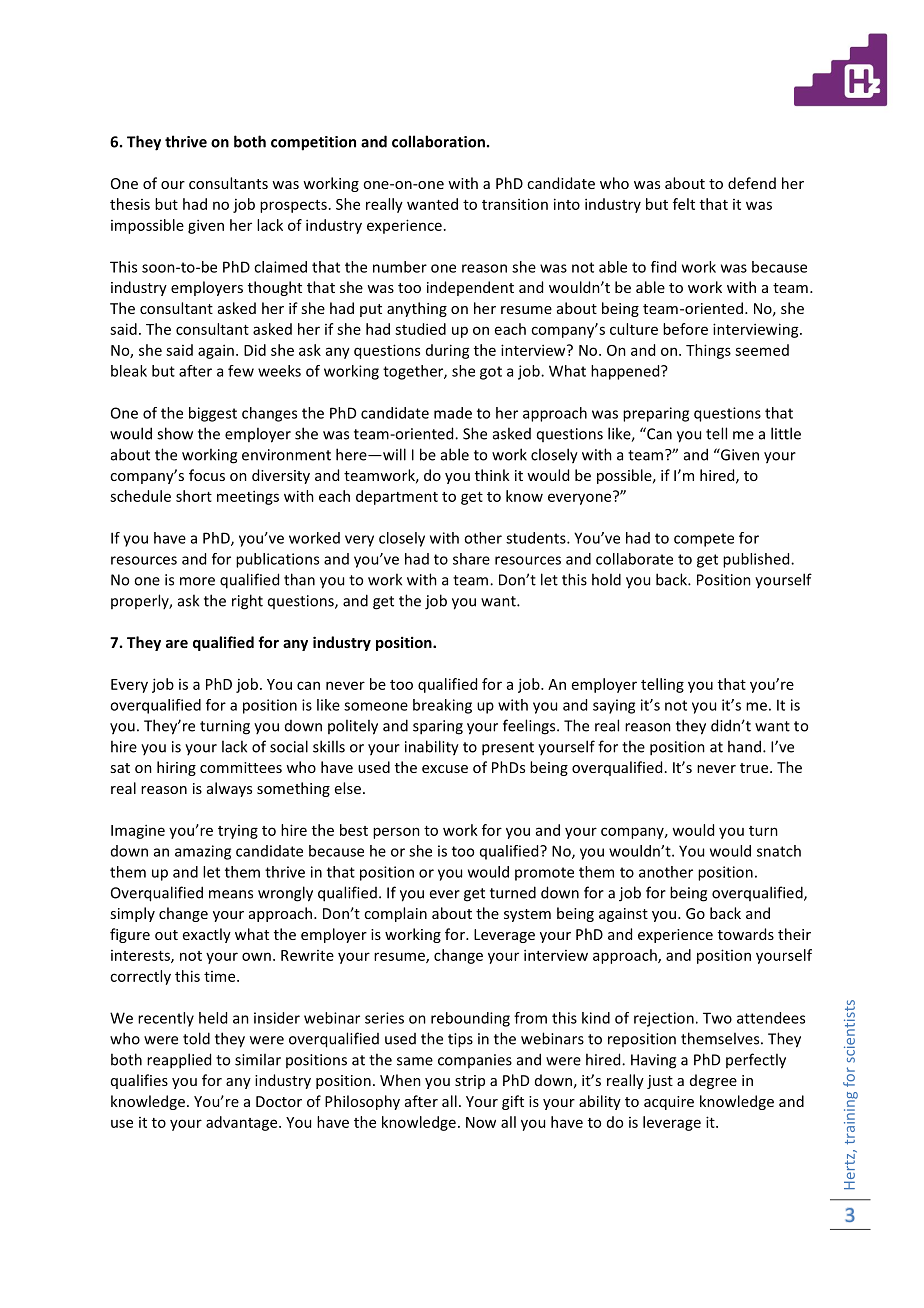 This screenshot has height=1308, width=924. Describe the element at coordinates (247, 602) in the screenshot. I see `right` at that location.
